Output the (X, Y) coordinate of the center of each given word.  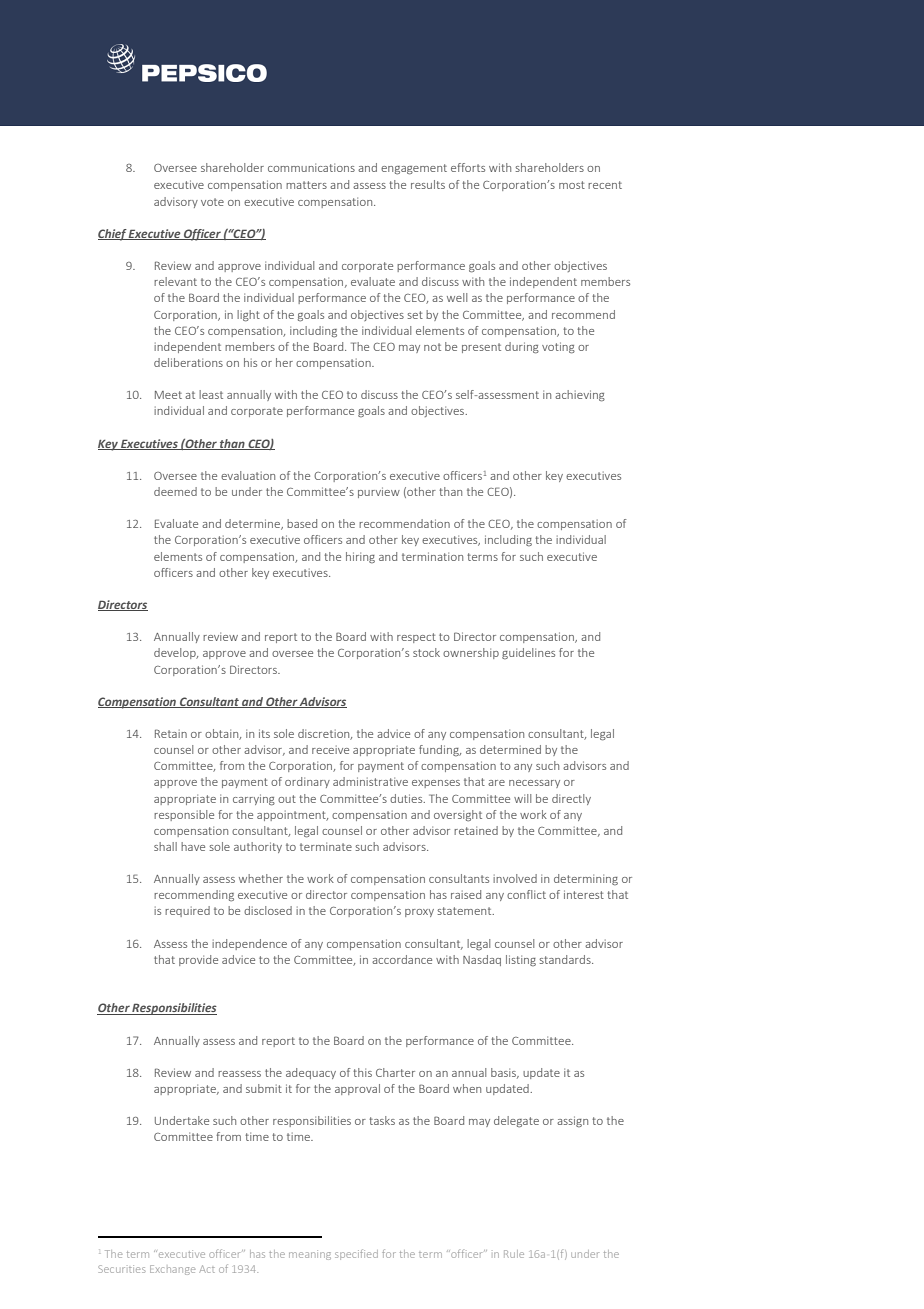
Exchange (172, 1270)
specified (356, 1254)
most (572, 185)
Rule (514, 1254)
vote (212, 202)
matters (306, 185)
